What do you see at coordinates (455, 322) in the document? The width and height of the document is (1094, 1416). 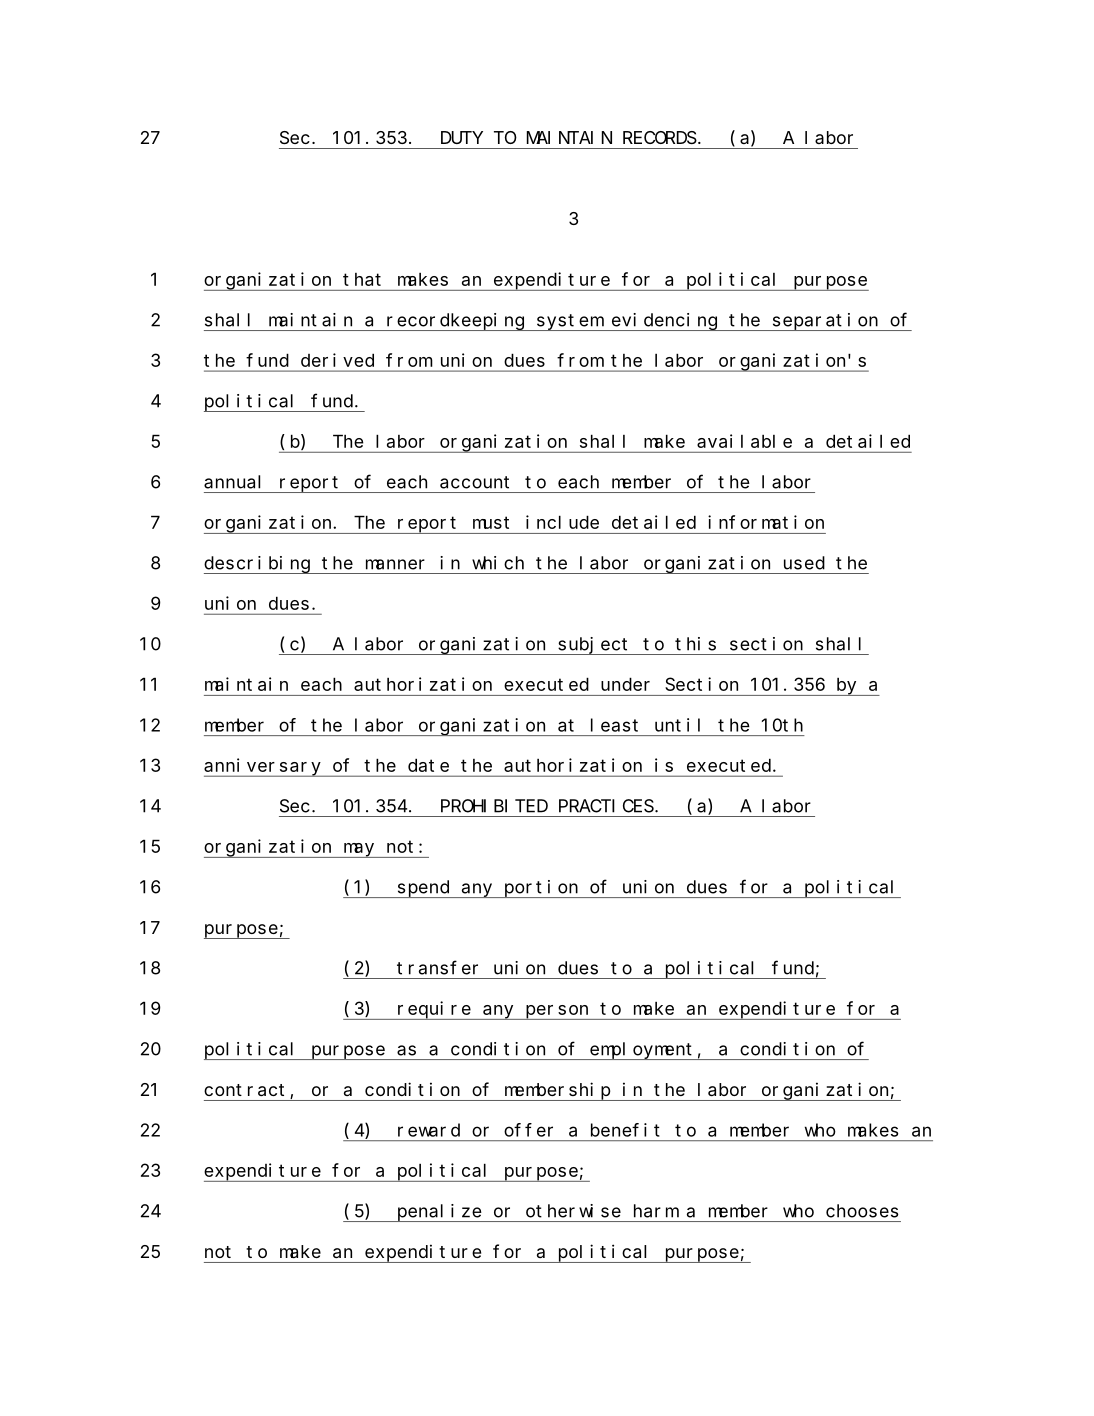 I see `recordkeeping` at bounding box center [455, 322].
